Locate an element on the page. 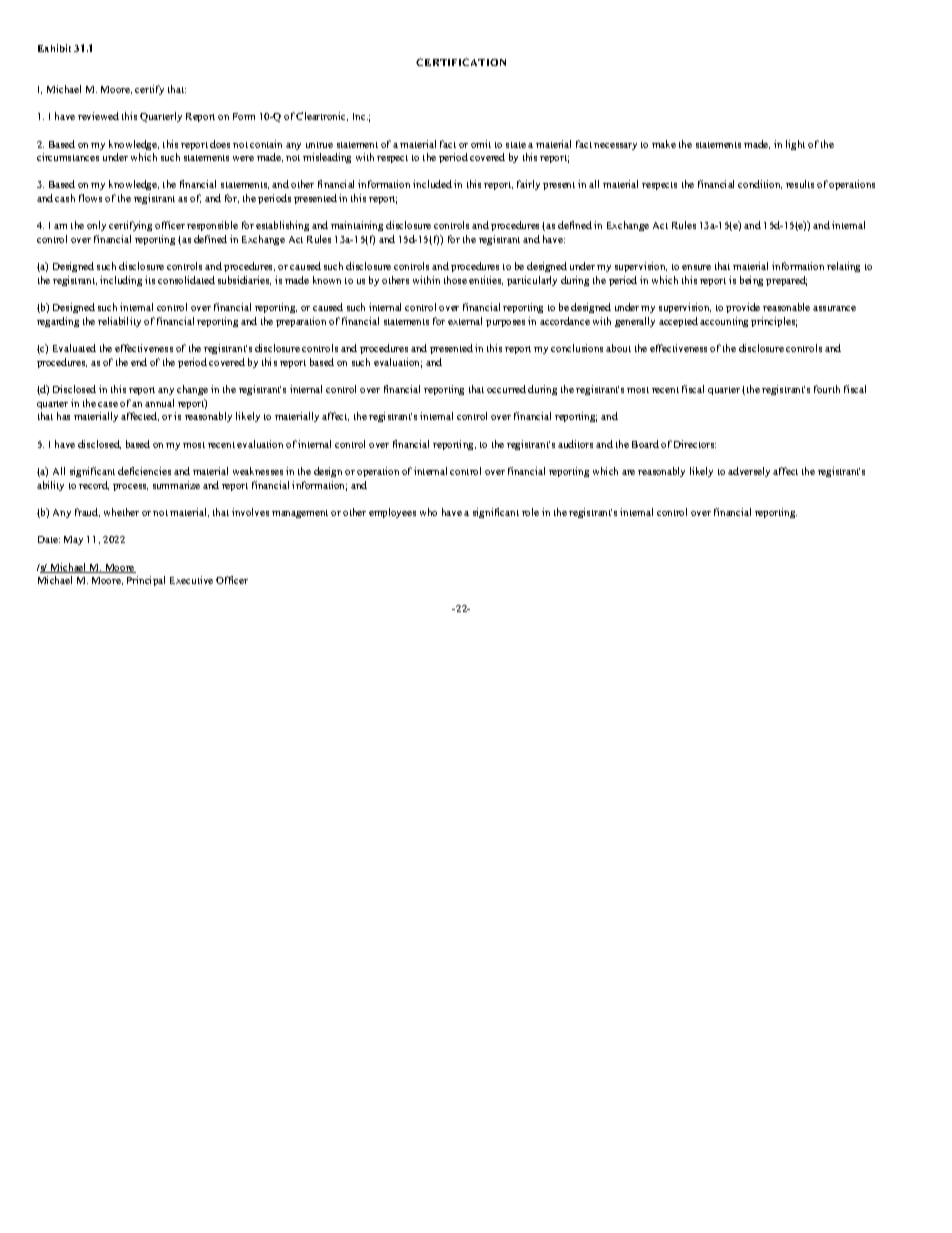 The image size is (952, 1233). who is located at coordinates (428, 512).
